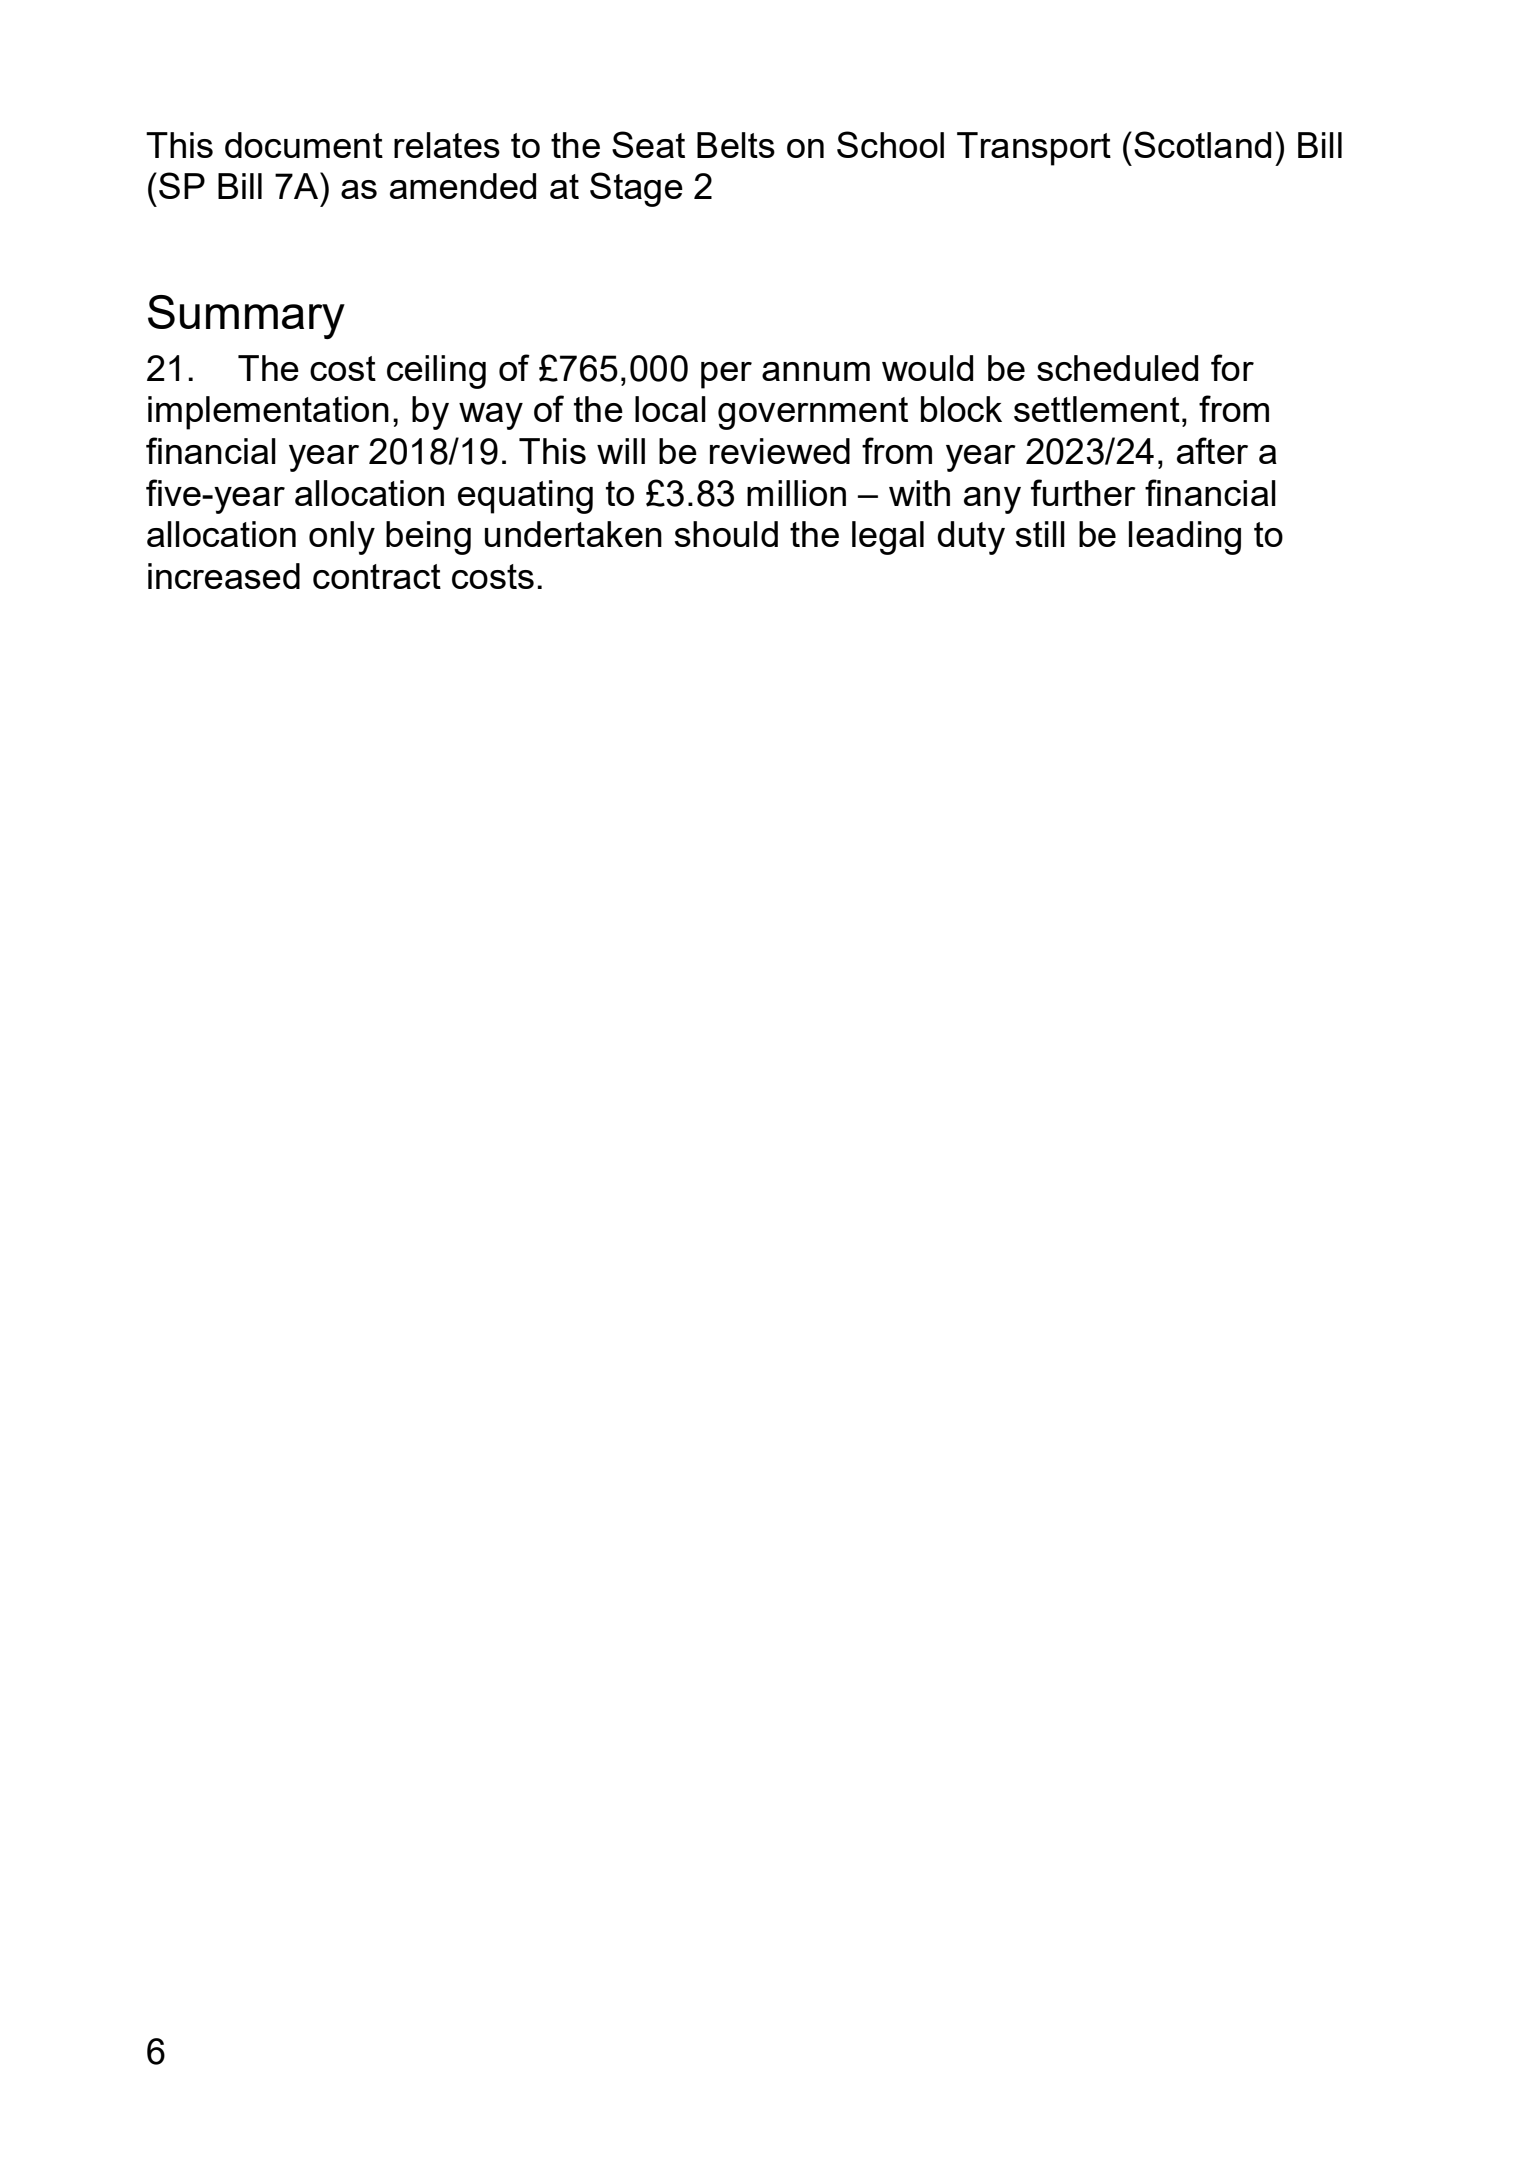 The height and width of the screenshot is (2172, 1536). What do you see at coordinates (304, 145) in the screenshot?
I see `document` at bounding box center [304, 145].
